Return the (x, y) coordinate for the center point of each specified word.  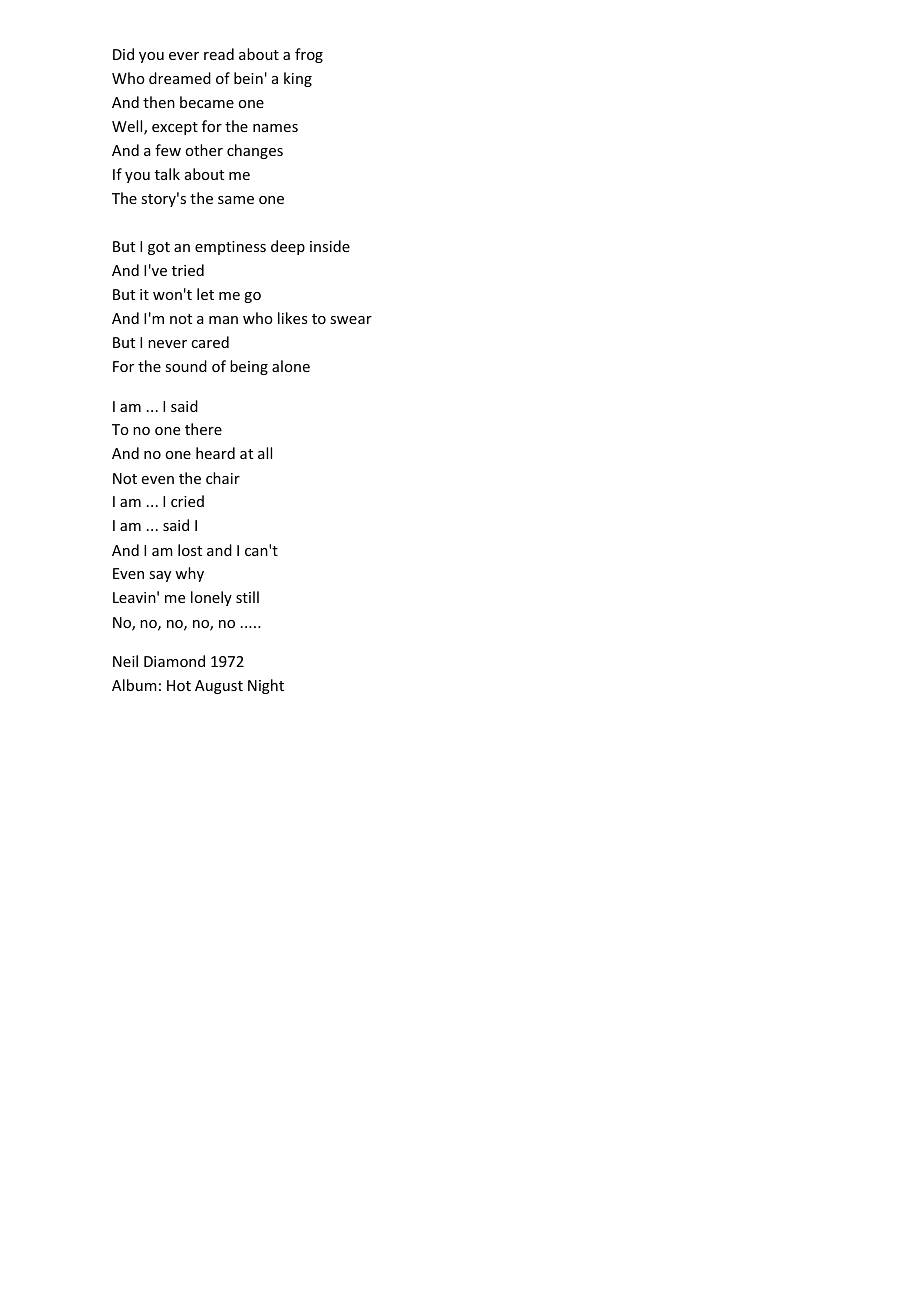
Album (134, 685)
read (219, 54)
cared (210, 342)
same (236, 200)
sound (186, 366)
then (159, 102)
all (265, 453)
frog (309, 55)
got (159, 248)
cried (187, 501)
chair (223, 478)
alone (291, 366)
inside (330, 246)
